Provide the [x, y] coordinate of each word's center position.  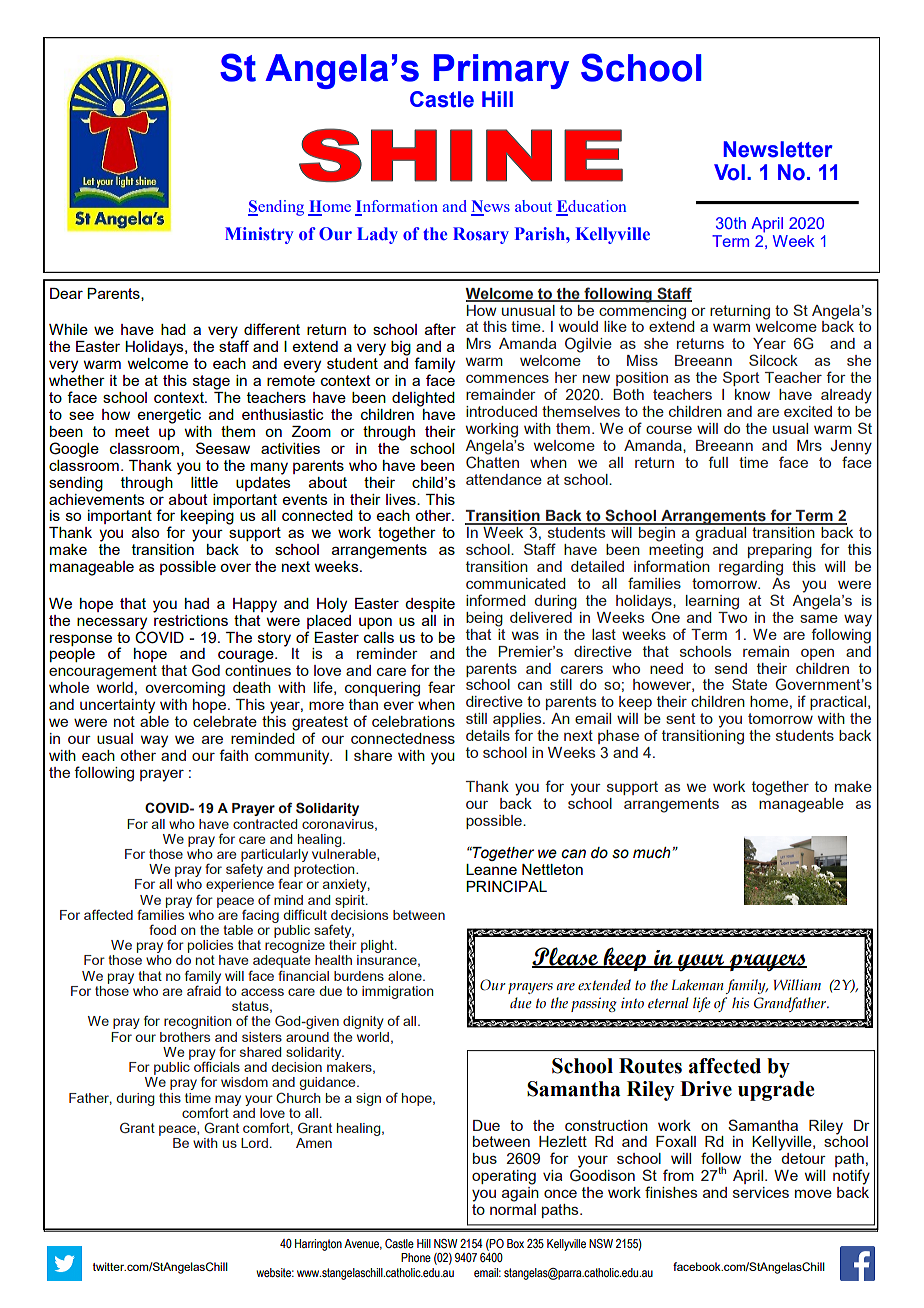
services [761, 1192]
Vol [729, 172]
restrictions [191, 619]
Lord [254, 1143]
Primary [501, 71]
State [749, 684]
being [484, 619]
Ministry [259, 235]
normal [513, 1208]
